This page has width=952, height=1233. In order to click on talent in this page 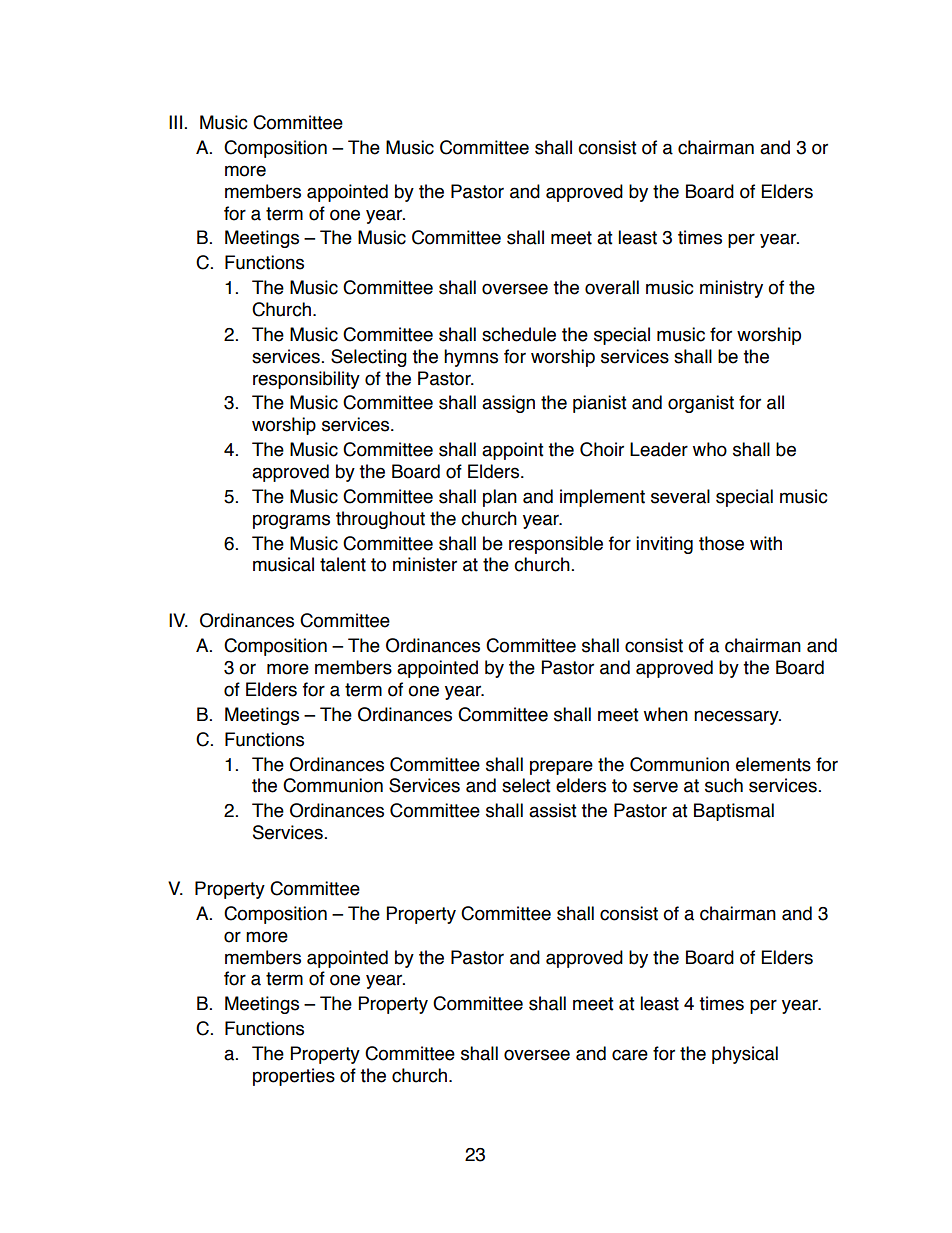, I will do `click(343, 564)`.
